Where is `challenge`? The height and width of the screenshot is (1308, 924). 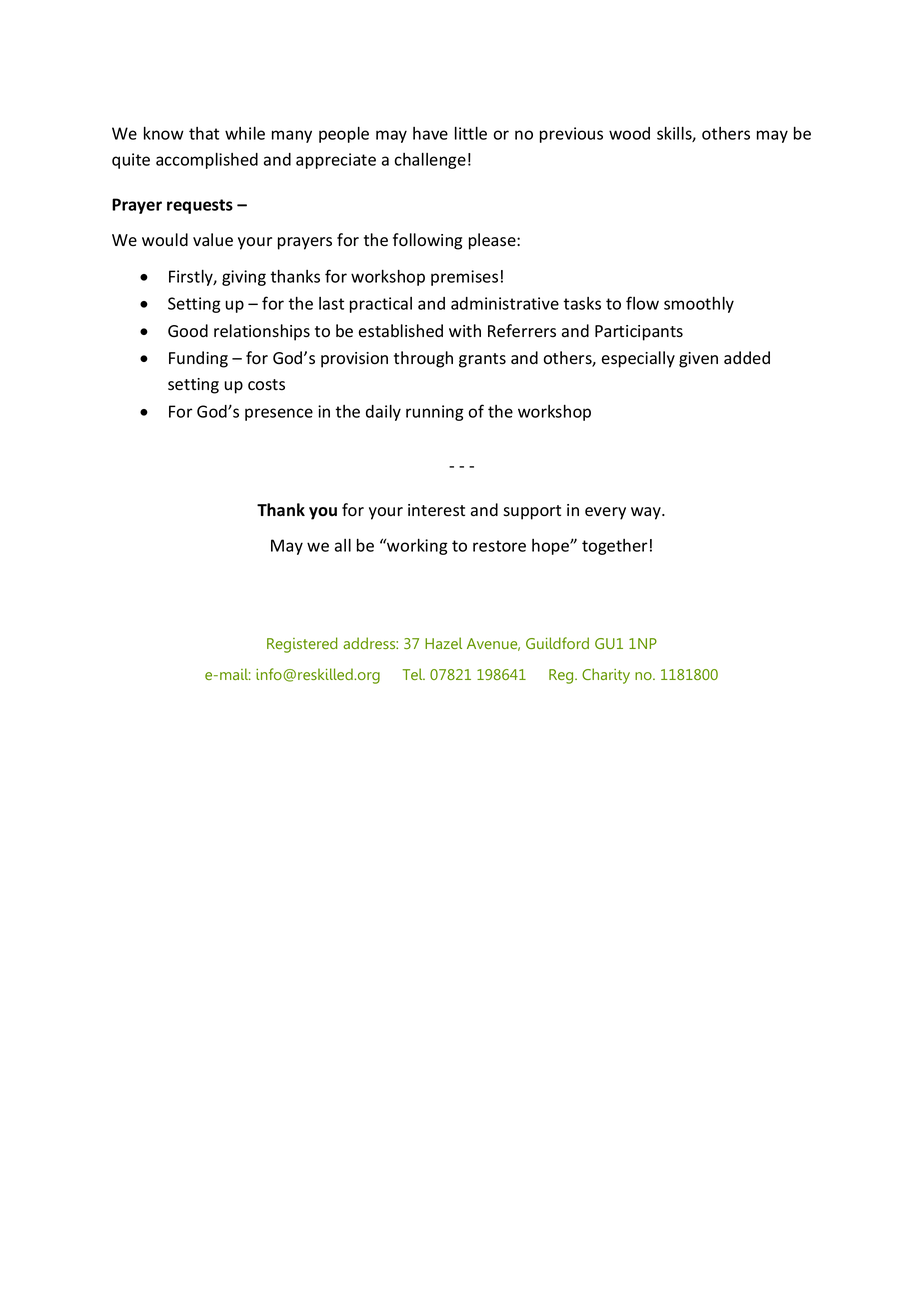 challenge is located at coordinates (430, 161).
